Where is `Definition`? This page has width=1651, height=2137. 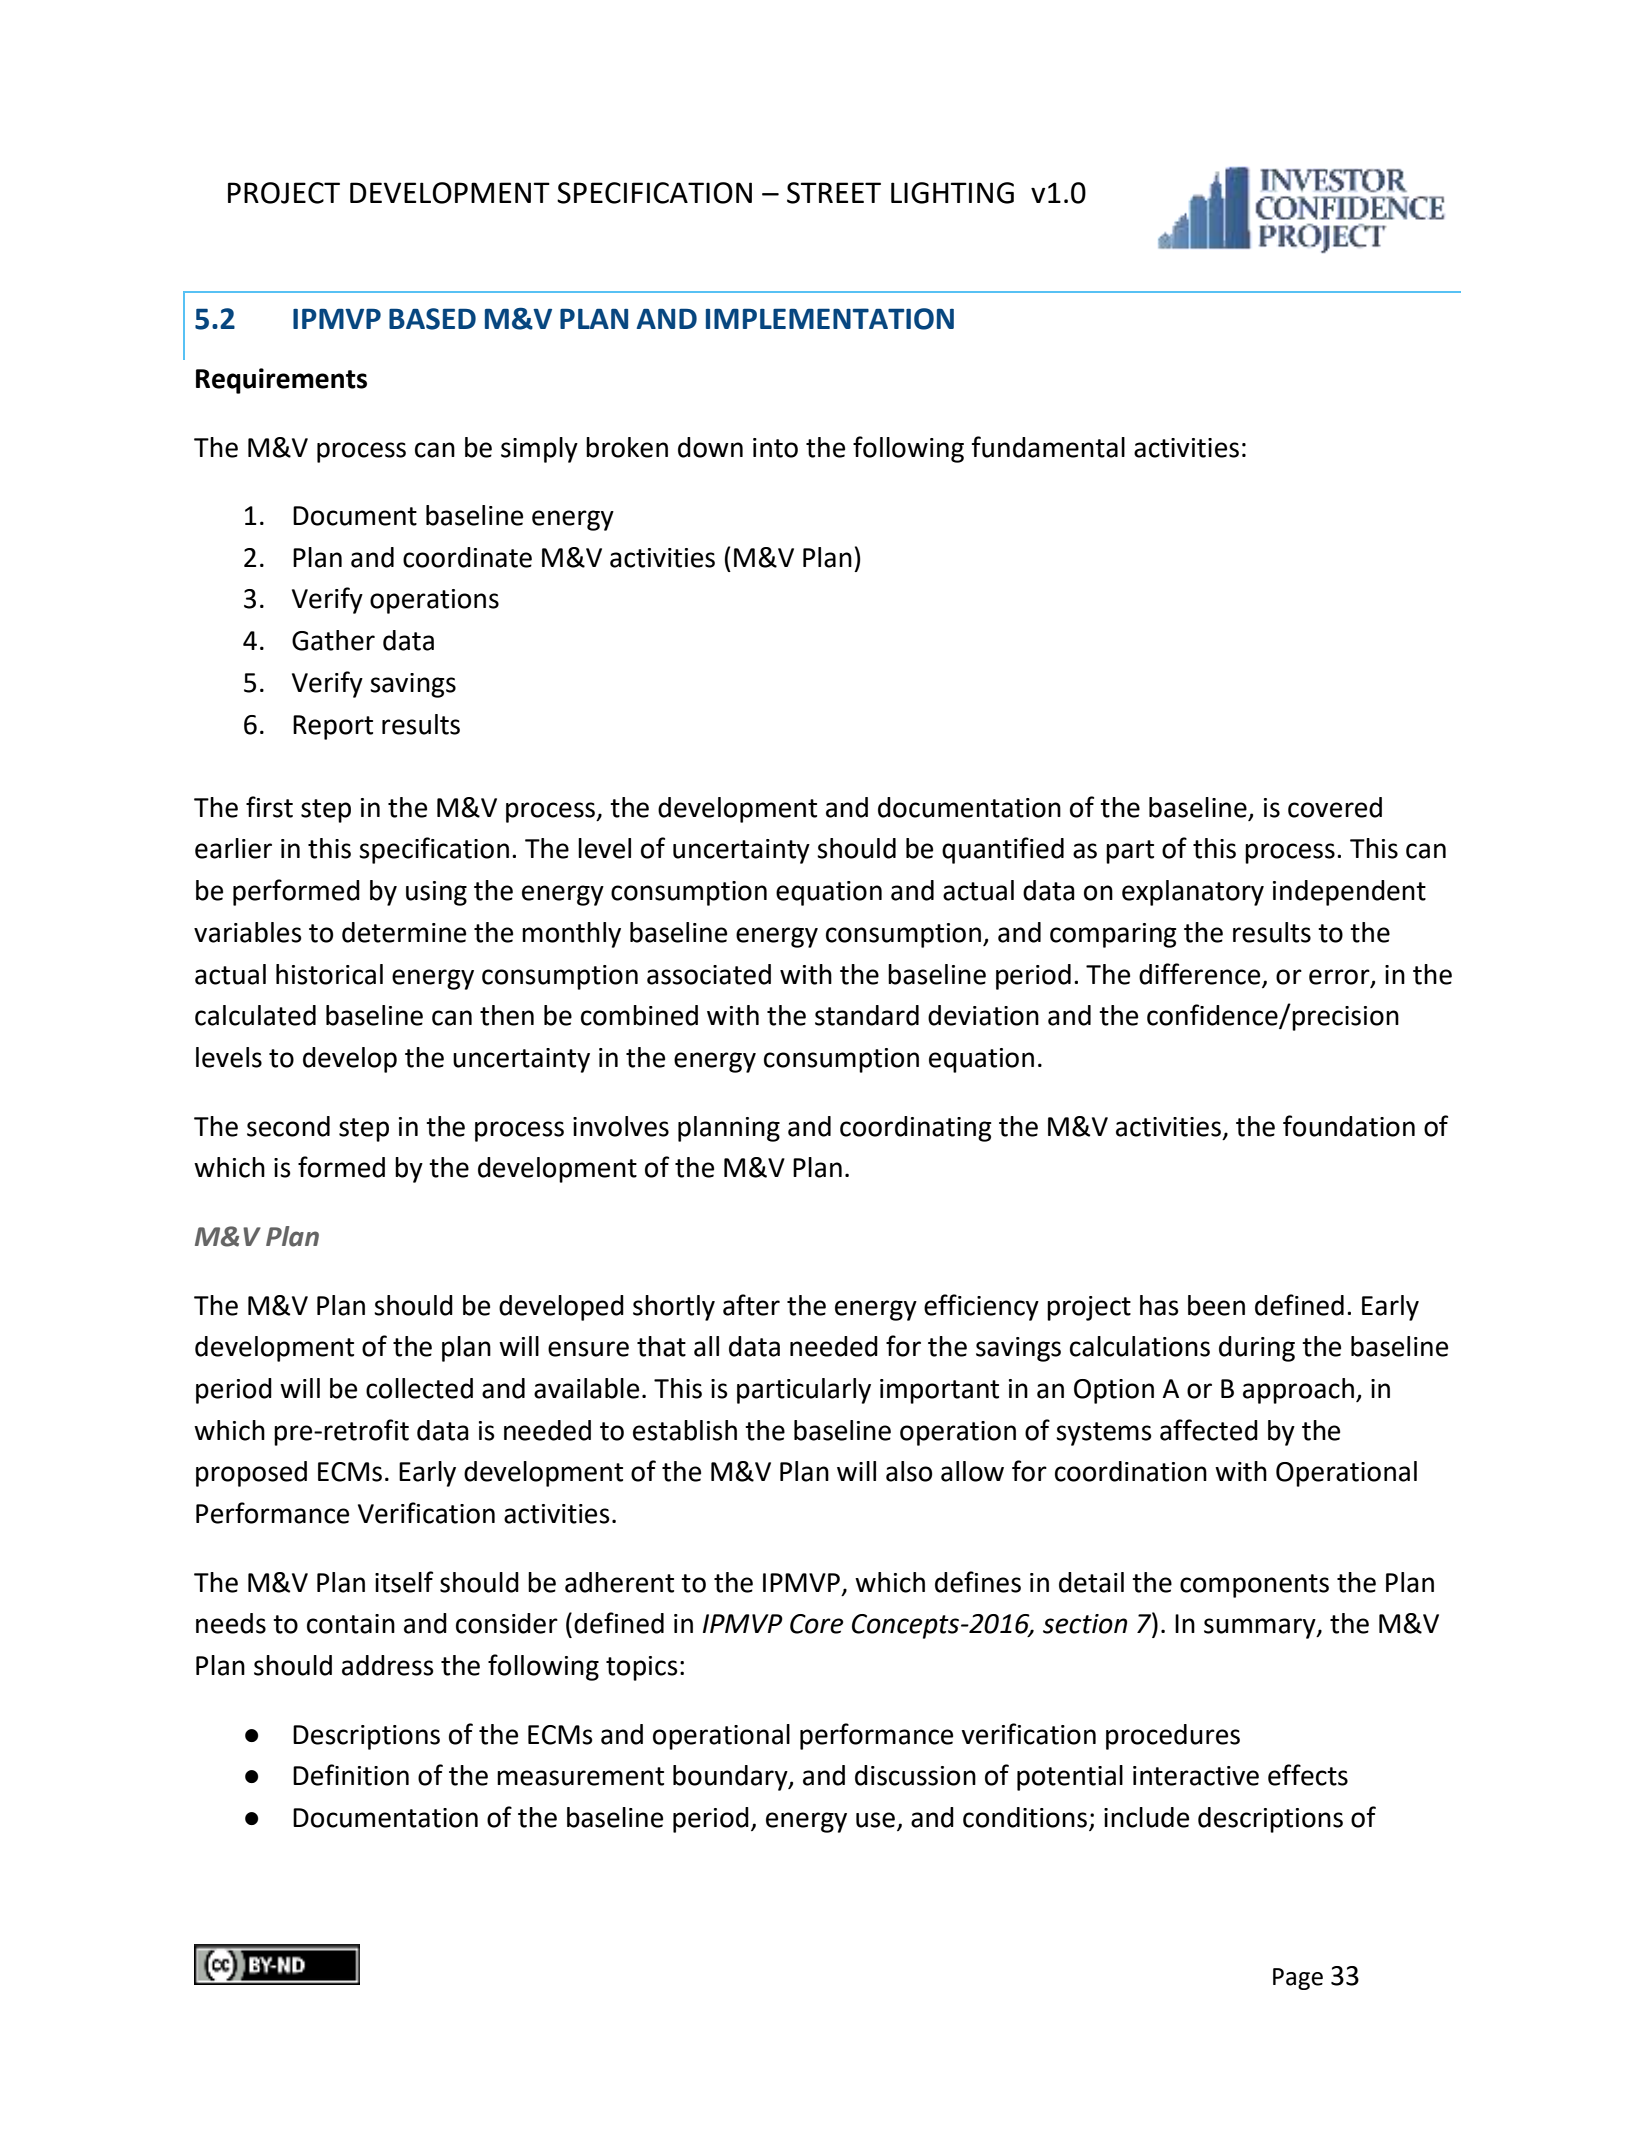
Definition is located at coordinates (351, 1775).
